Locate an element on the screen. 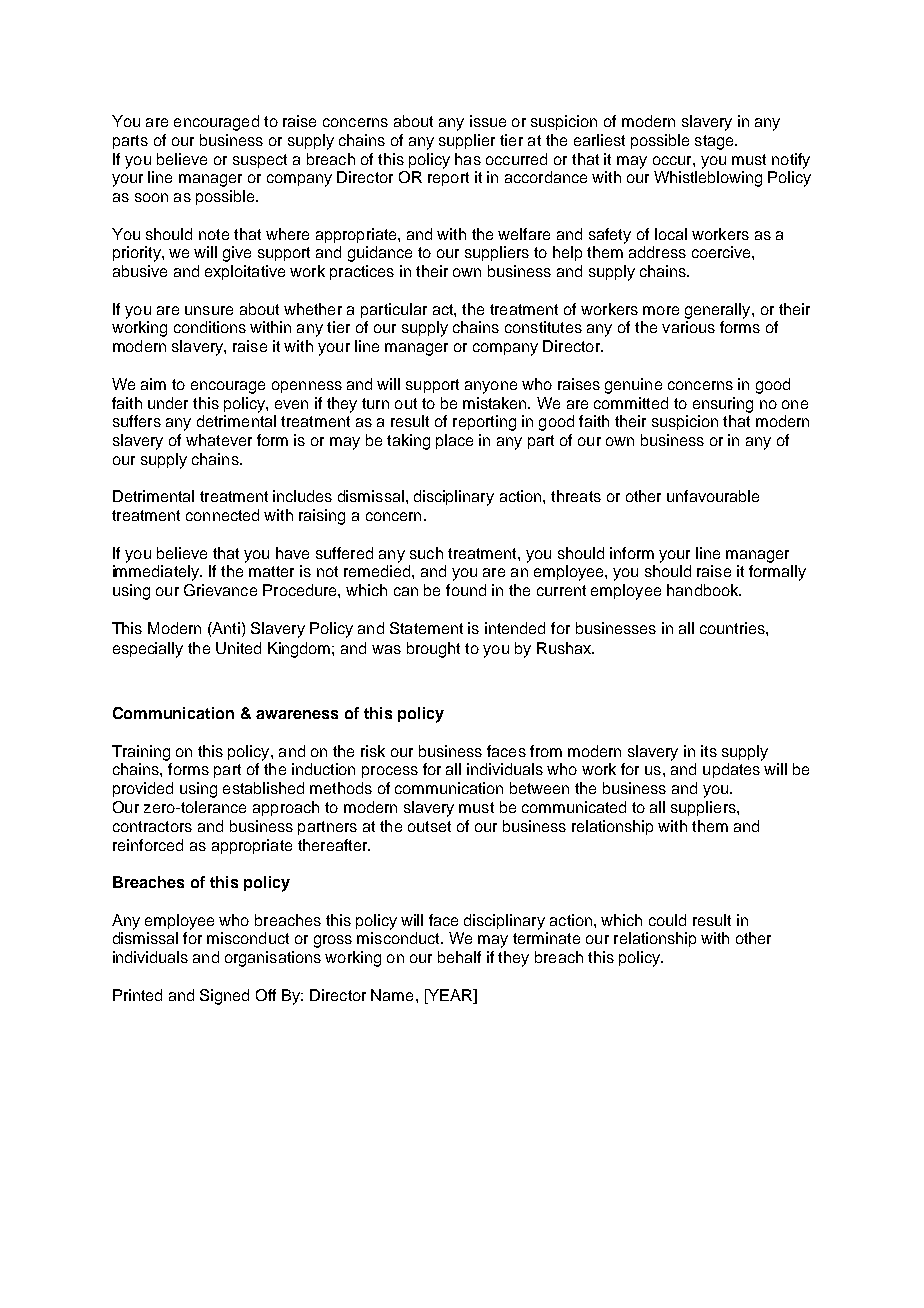 The height and width of the screenshot is (1308, 924). established is located at coordinates (263, 788).
